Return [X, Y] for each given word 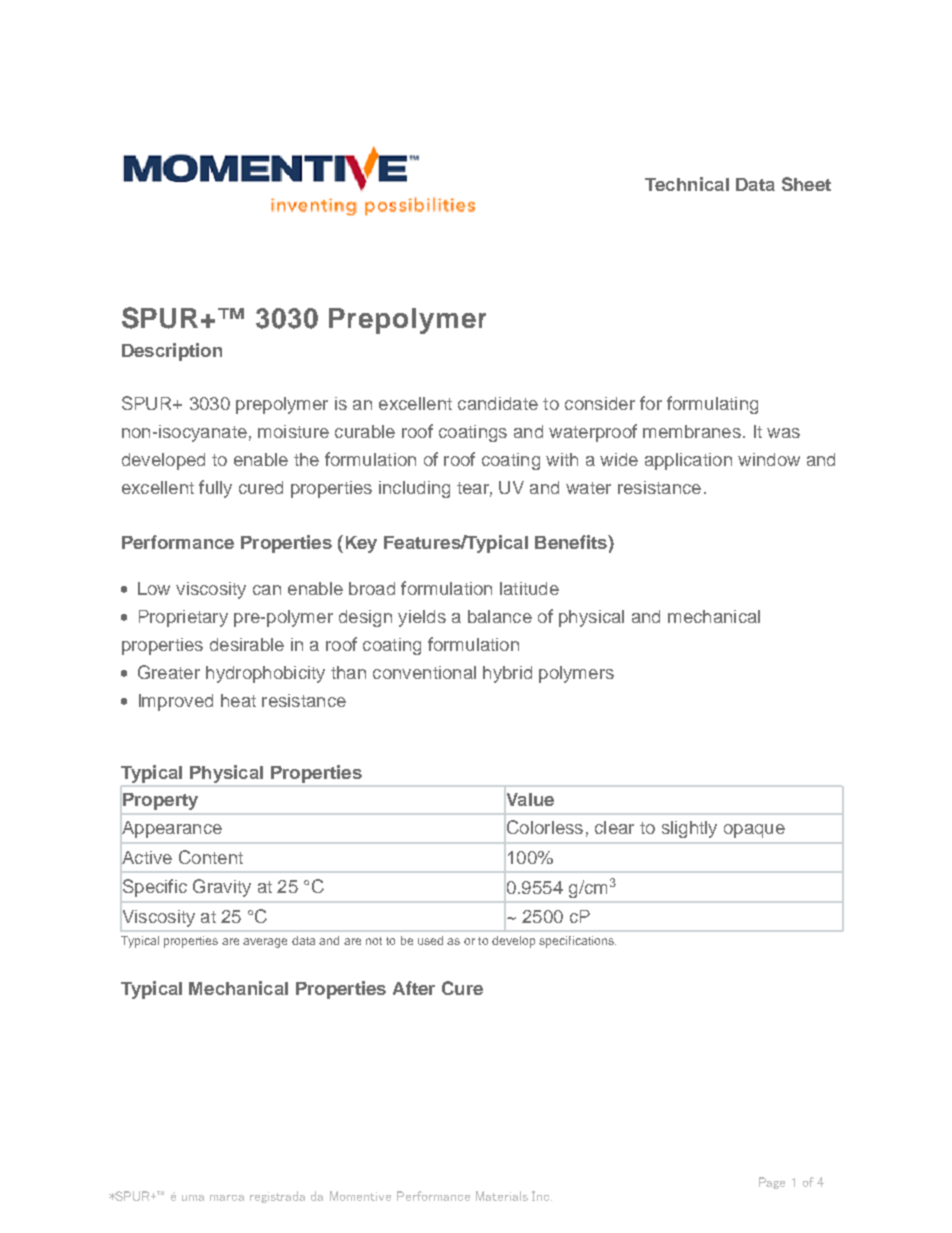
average [265, 943]
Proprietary [183, 618]
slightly [689, 829]
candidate [498, 403]
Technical [687, 184]
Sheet [806, 184]
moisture [293, 431]
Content [211, 857]
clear [614, 827]
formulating [712, 405]
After [414, 988]
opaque [754, 831]
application [688, 461]
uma [193, 1198]
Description [172, 352]
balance [500, 616]
